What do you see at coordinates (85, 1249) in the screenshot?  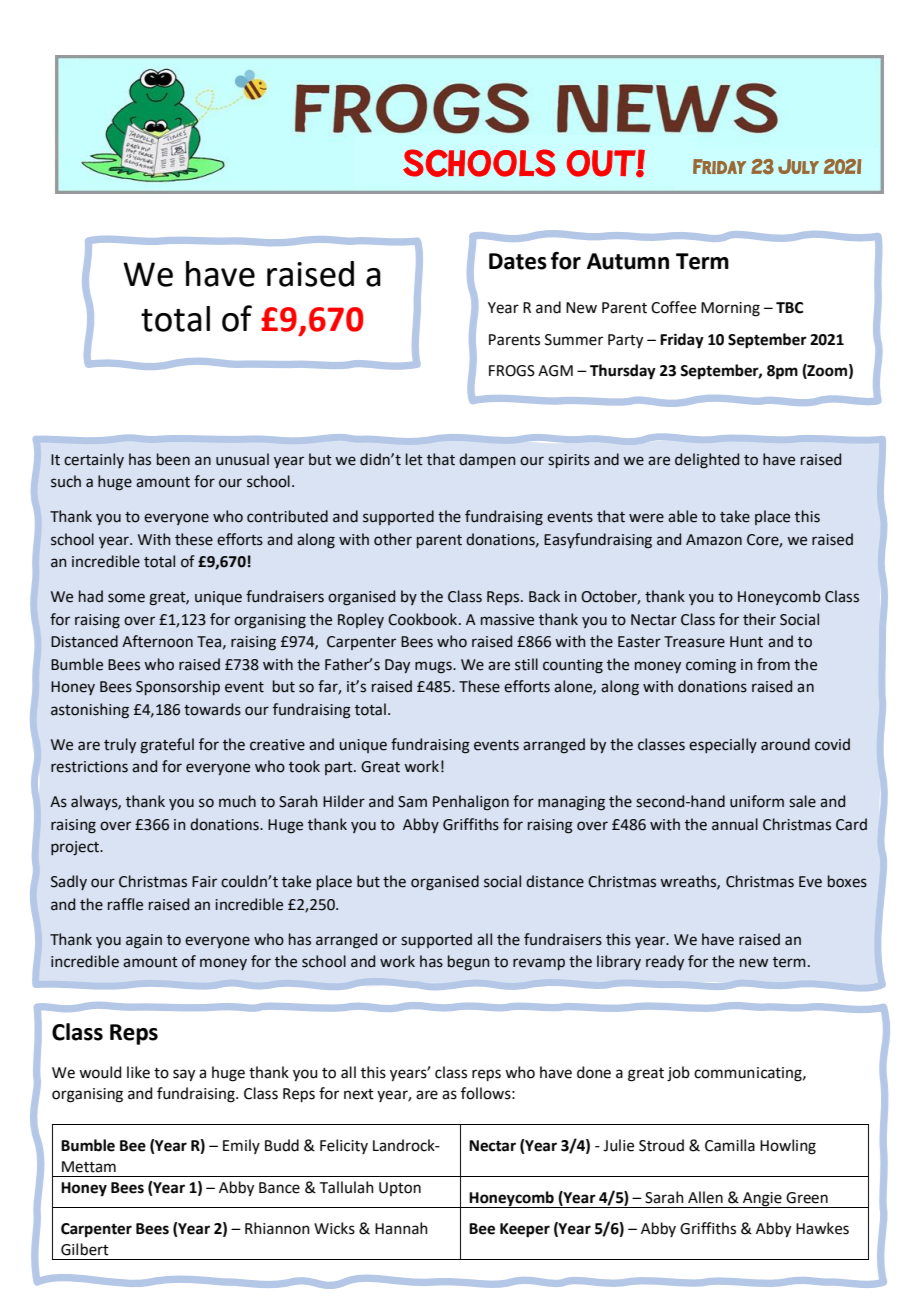 I see `Gilbert` at bounding box center [85, 1249].
